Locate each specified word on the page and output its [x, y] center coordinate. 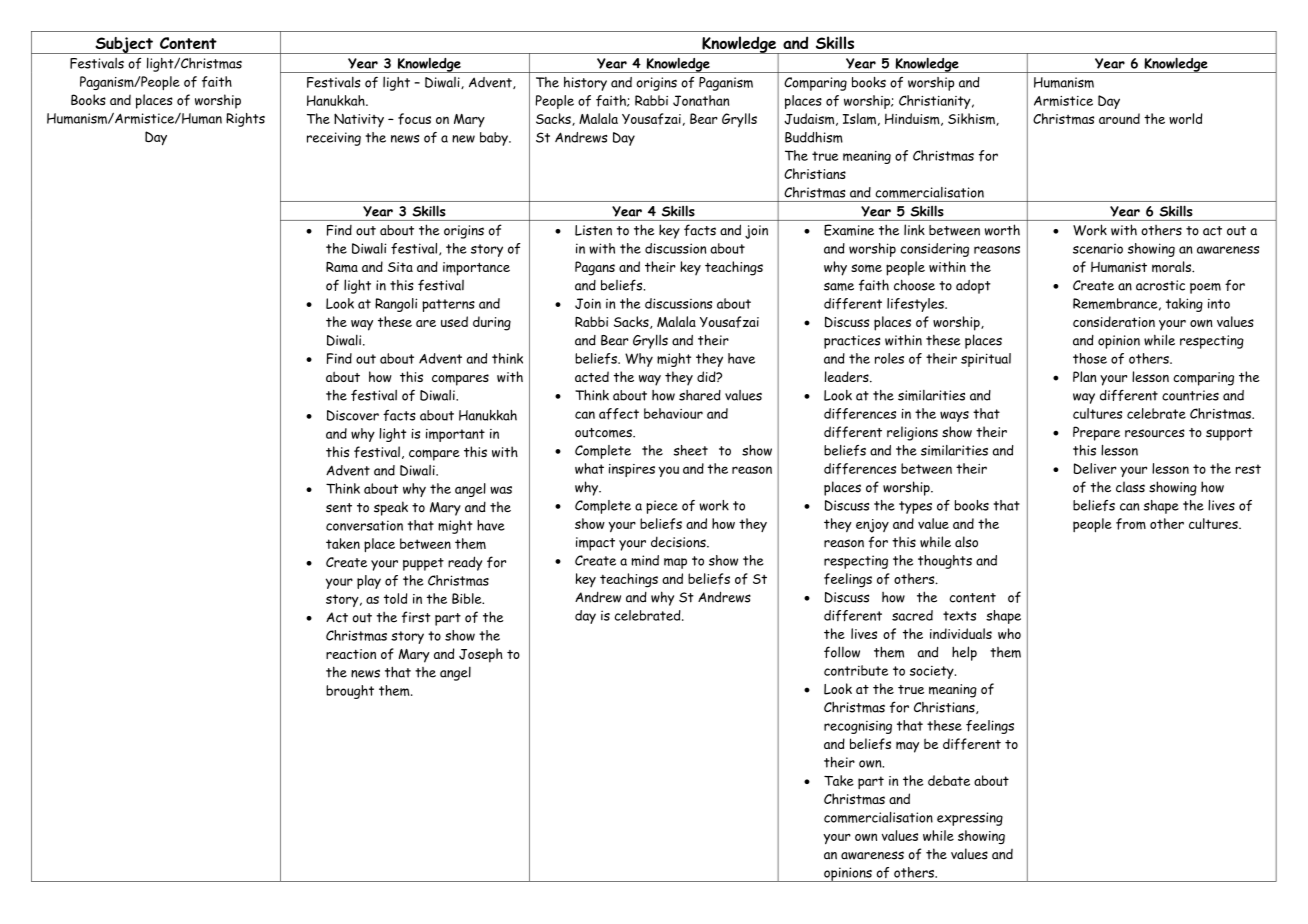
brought [350, 692]
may [907, 747]
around [1119, 118]
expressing [970, 819]
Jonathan [701, 100]
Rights [245, 120]
